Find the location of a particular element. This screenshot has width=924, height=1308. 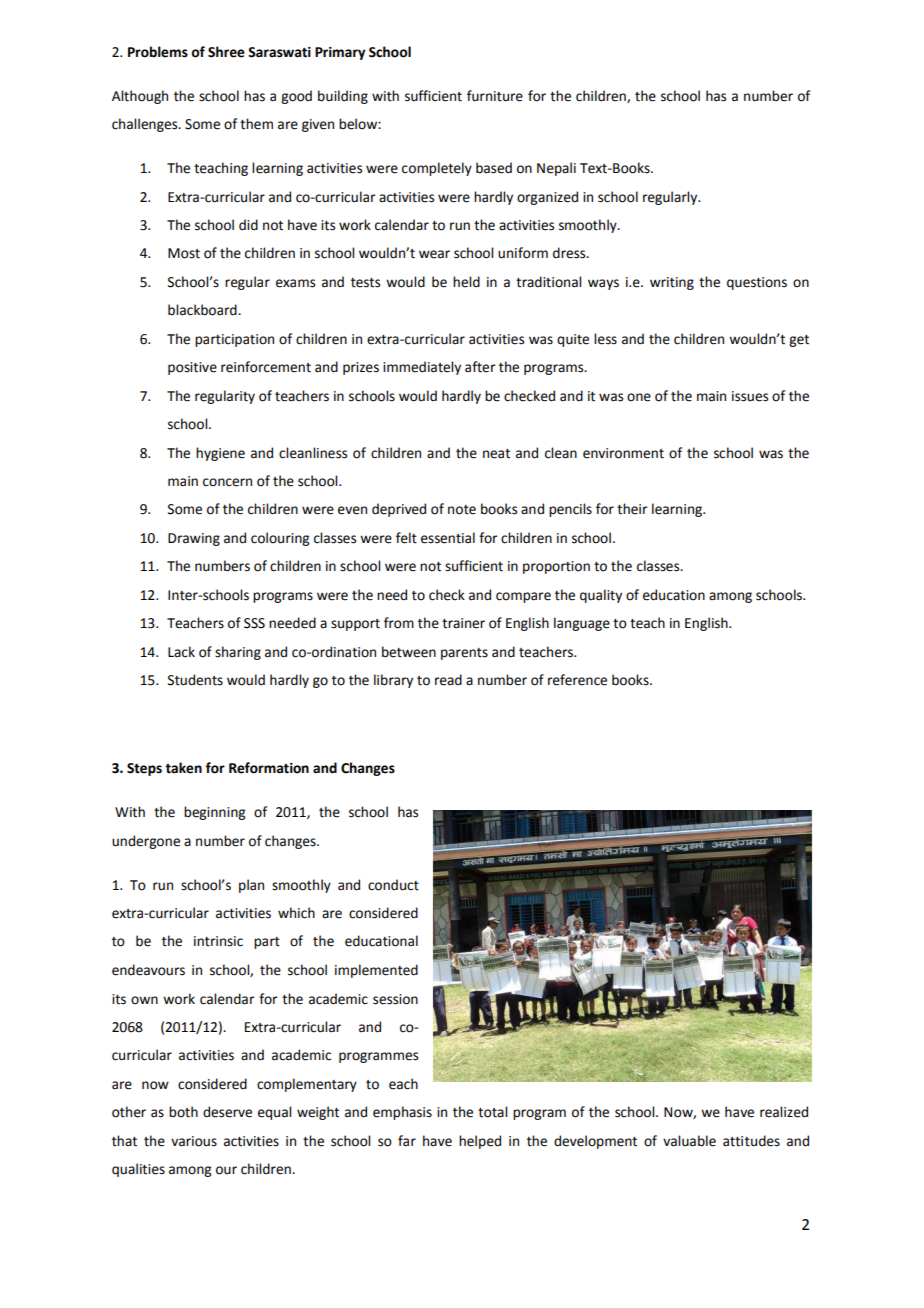

SSS is located at coordinates (254, 623).
